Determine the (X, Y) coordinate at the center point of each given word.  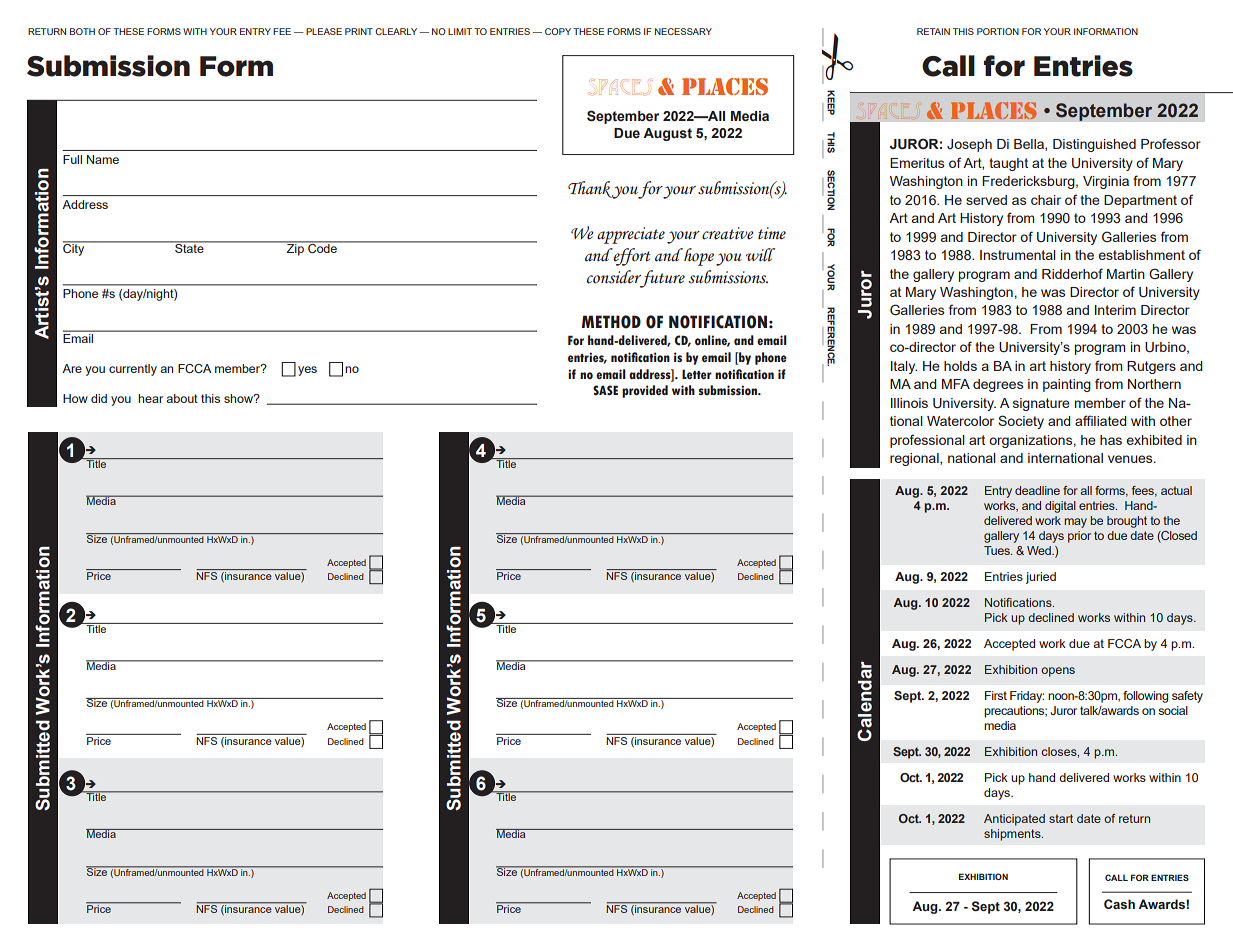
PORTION (998, 31)
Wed (1040, 550)
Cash (1119, 904)
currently (133, 370)
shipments (1013, 835)
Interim (1115, 310)
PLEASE (324, 31)
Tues (998, 550)
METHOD (611, 322)
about (182, 398)
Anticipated (1014, 820)
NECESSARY (683, 31)
